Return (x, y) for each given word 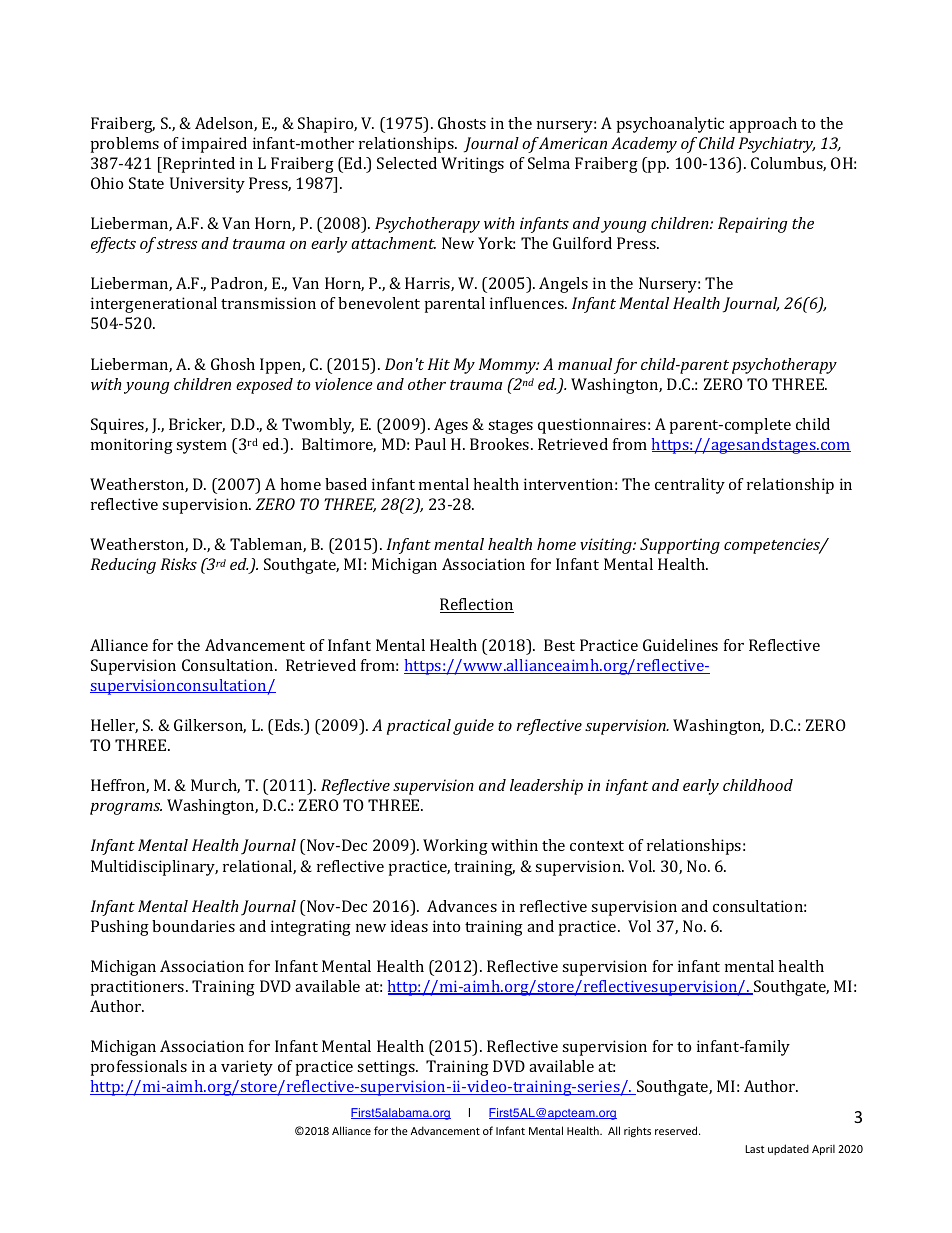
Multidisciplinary (154, 868)
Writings (472, 165)
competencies (773, 546)
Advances (462, 906)
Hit (439, 364)
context (597, 846)
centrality (690, 486)
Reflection (477, 605)
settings (387, 1068)
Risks (179, 564)
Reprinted (198, 165)
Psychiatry (777, 145)
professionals (139, 1068)
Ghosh (233, 364)
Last (754, 1149)
